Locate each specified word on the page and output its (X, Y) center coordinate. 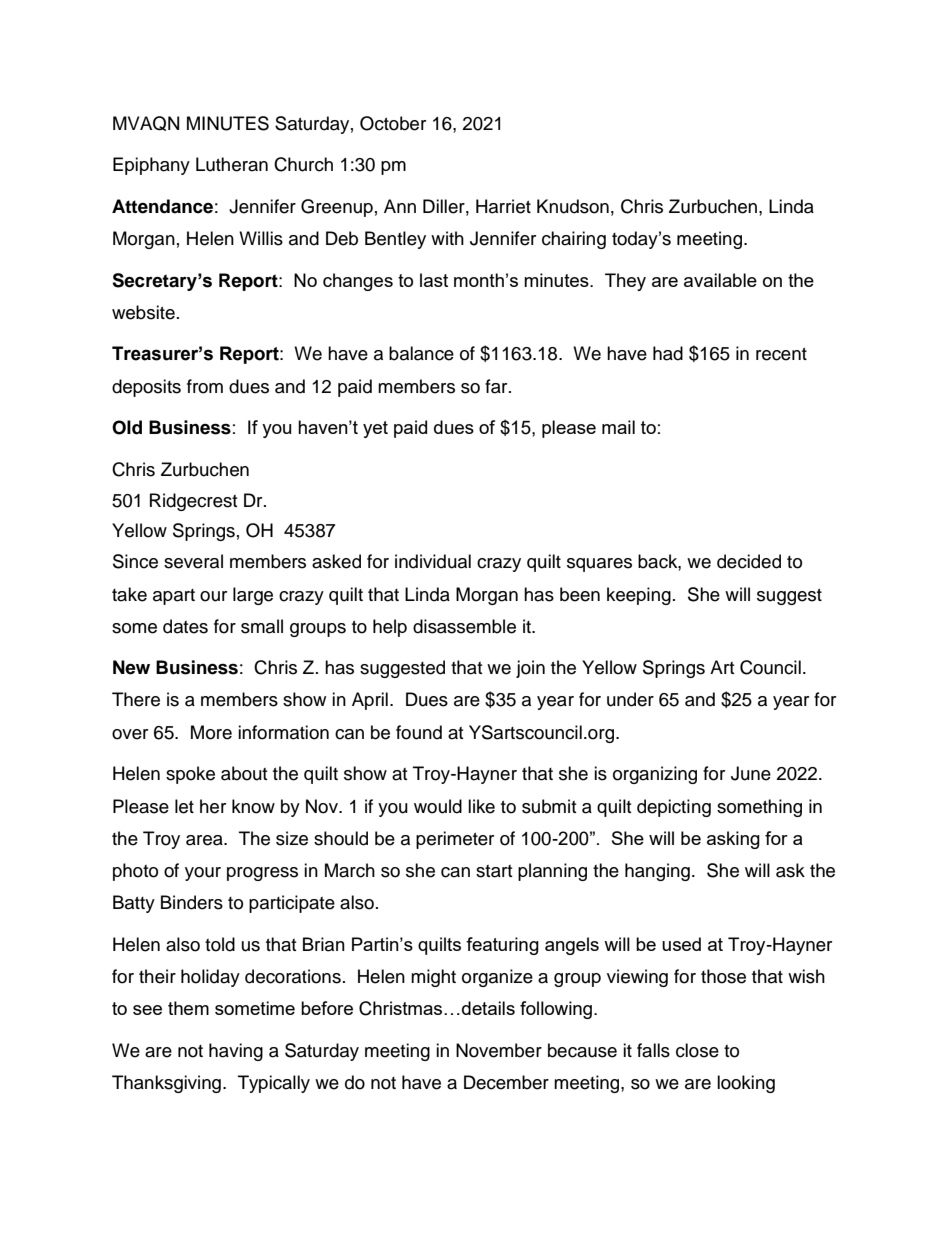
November (499, 1050)
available (720, 280)
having (236, 1052)
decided (749, 561)
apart (174, 597)
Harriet (503, 206)
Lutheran (232, 164)
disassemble (464, 626)
